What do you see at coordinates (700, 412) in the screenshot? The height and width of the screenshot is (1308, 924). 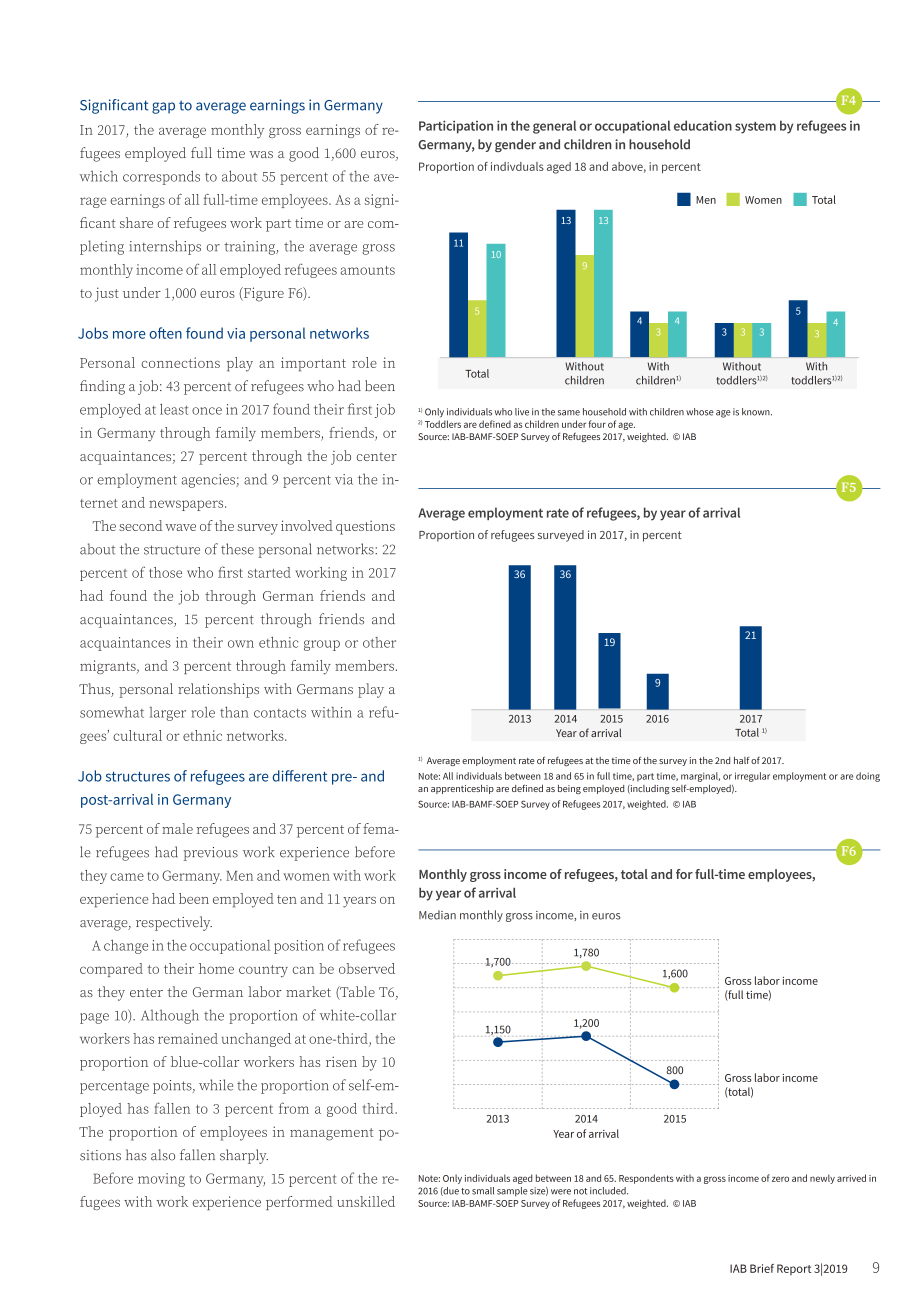 I see `whose` at bounding box center [700, 412].
